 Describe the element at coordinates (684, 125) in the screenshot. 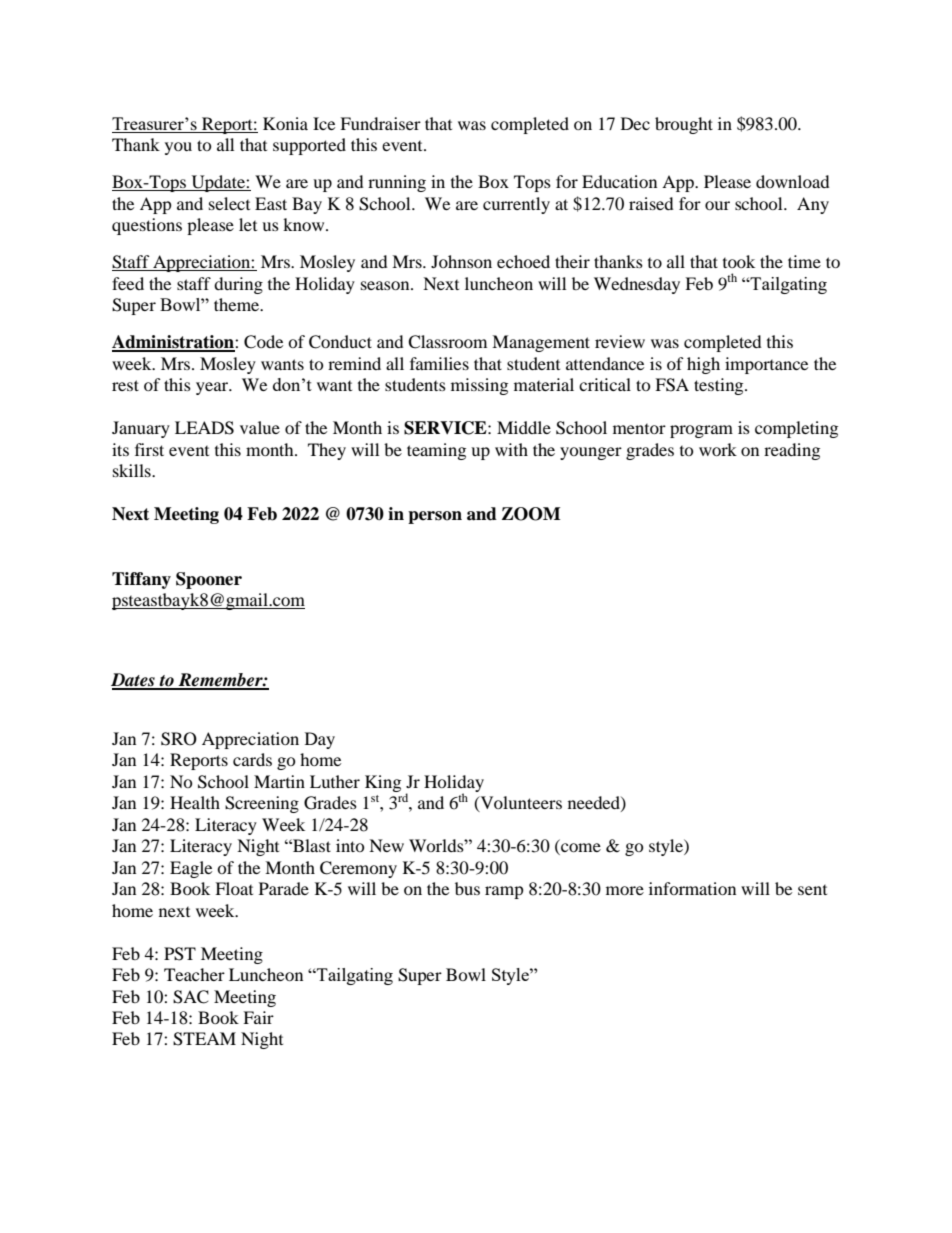

I see `brought` at that location.
